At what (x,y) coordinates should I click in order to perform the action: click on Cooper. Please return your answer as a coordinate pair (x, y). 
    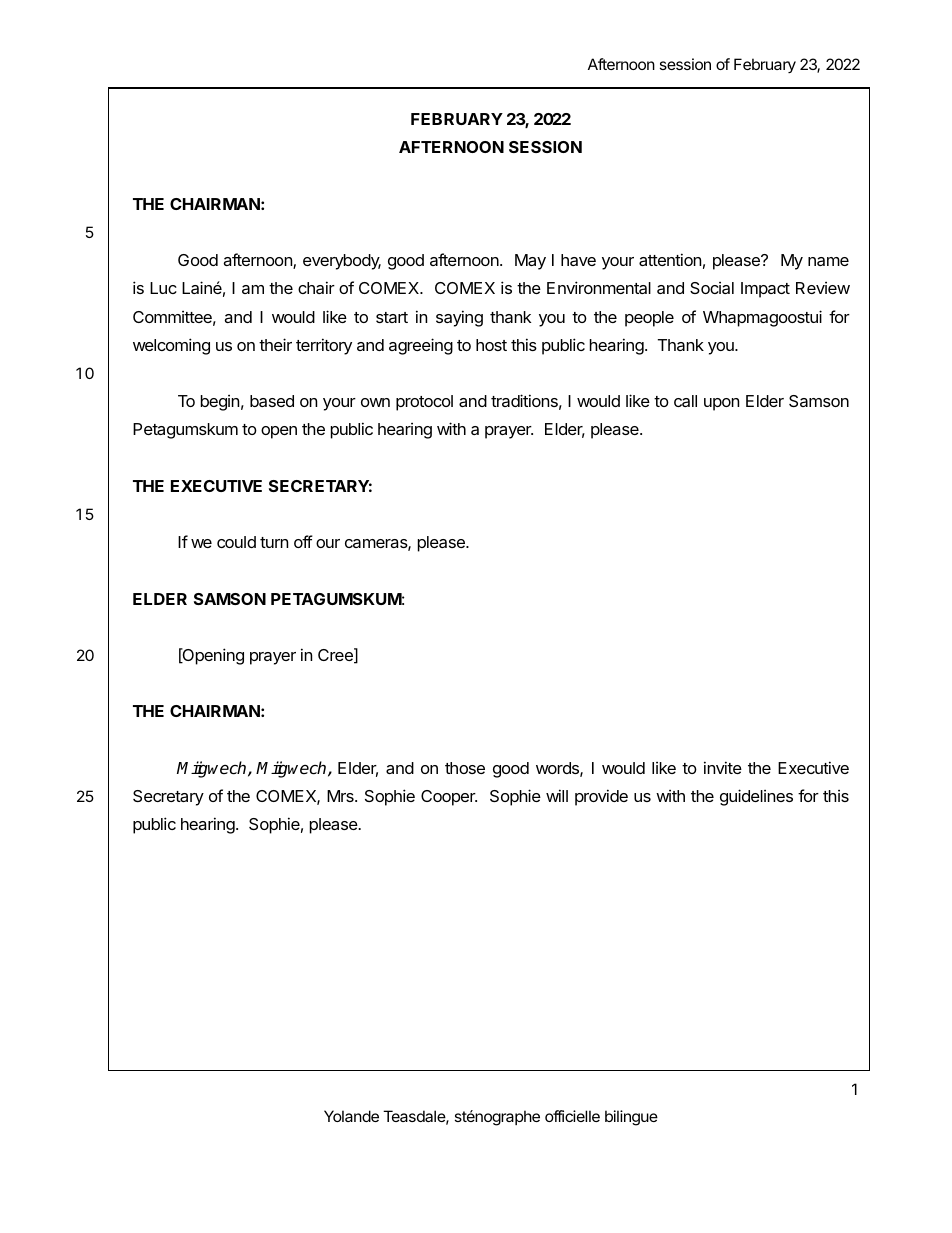
    Looking at the image, I should click on (449, 798).
